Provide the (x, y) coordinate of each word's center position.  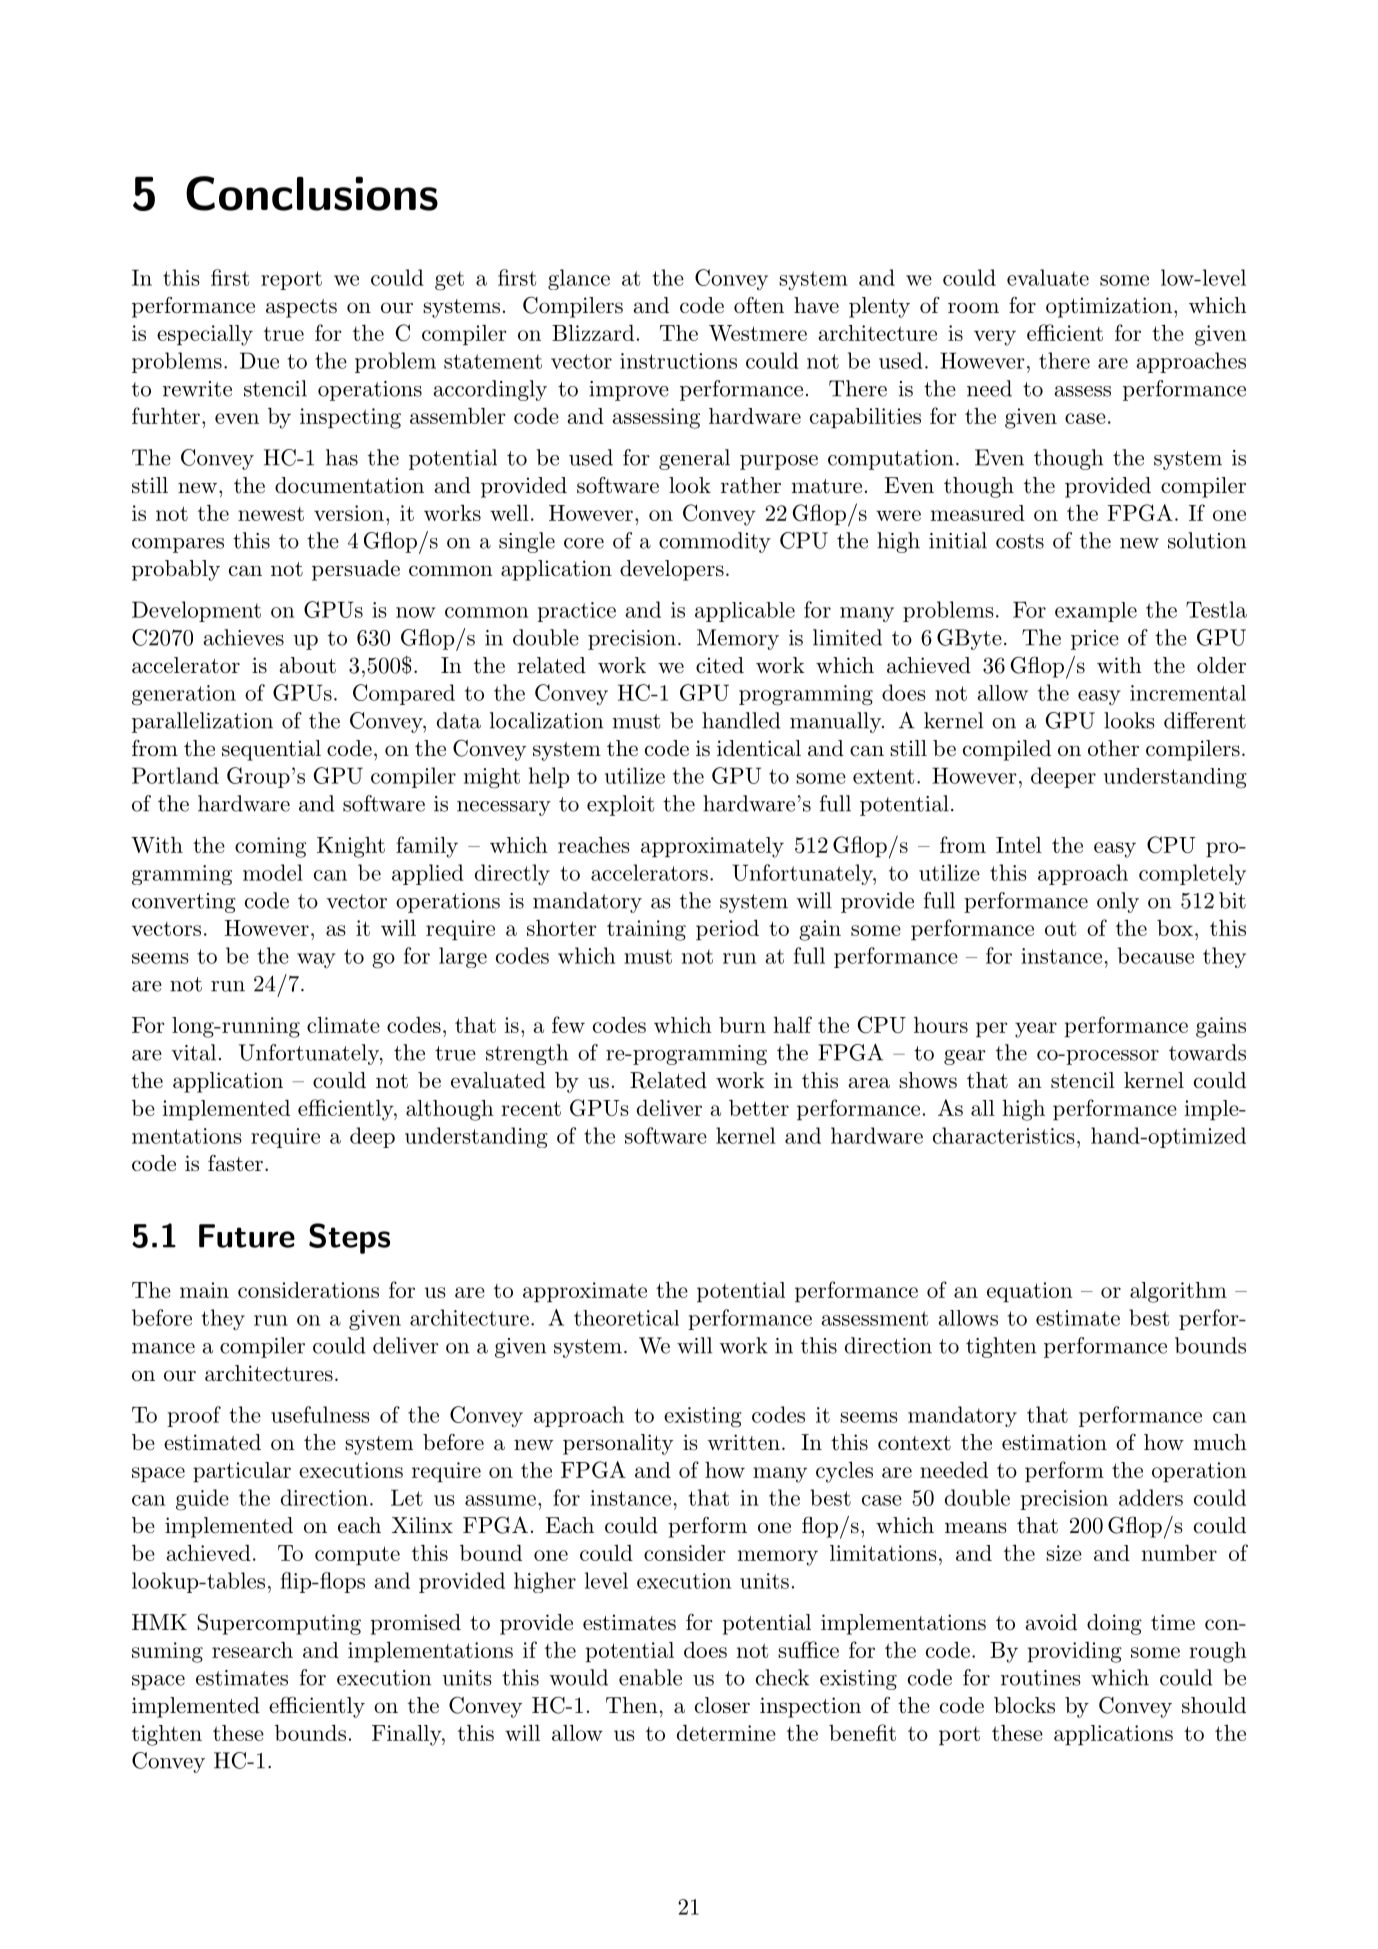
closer (722, 1705)
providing (1074, 1652)
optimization (1109, 307)
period (727, 930)
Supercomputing (279, 1624)
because (1156, 955)
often (759, 305)
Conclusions (312, 193)
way (316, 960)
